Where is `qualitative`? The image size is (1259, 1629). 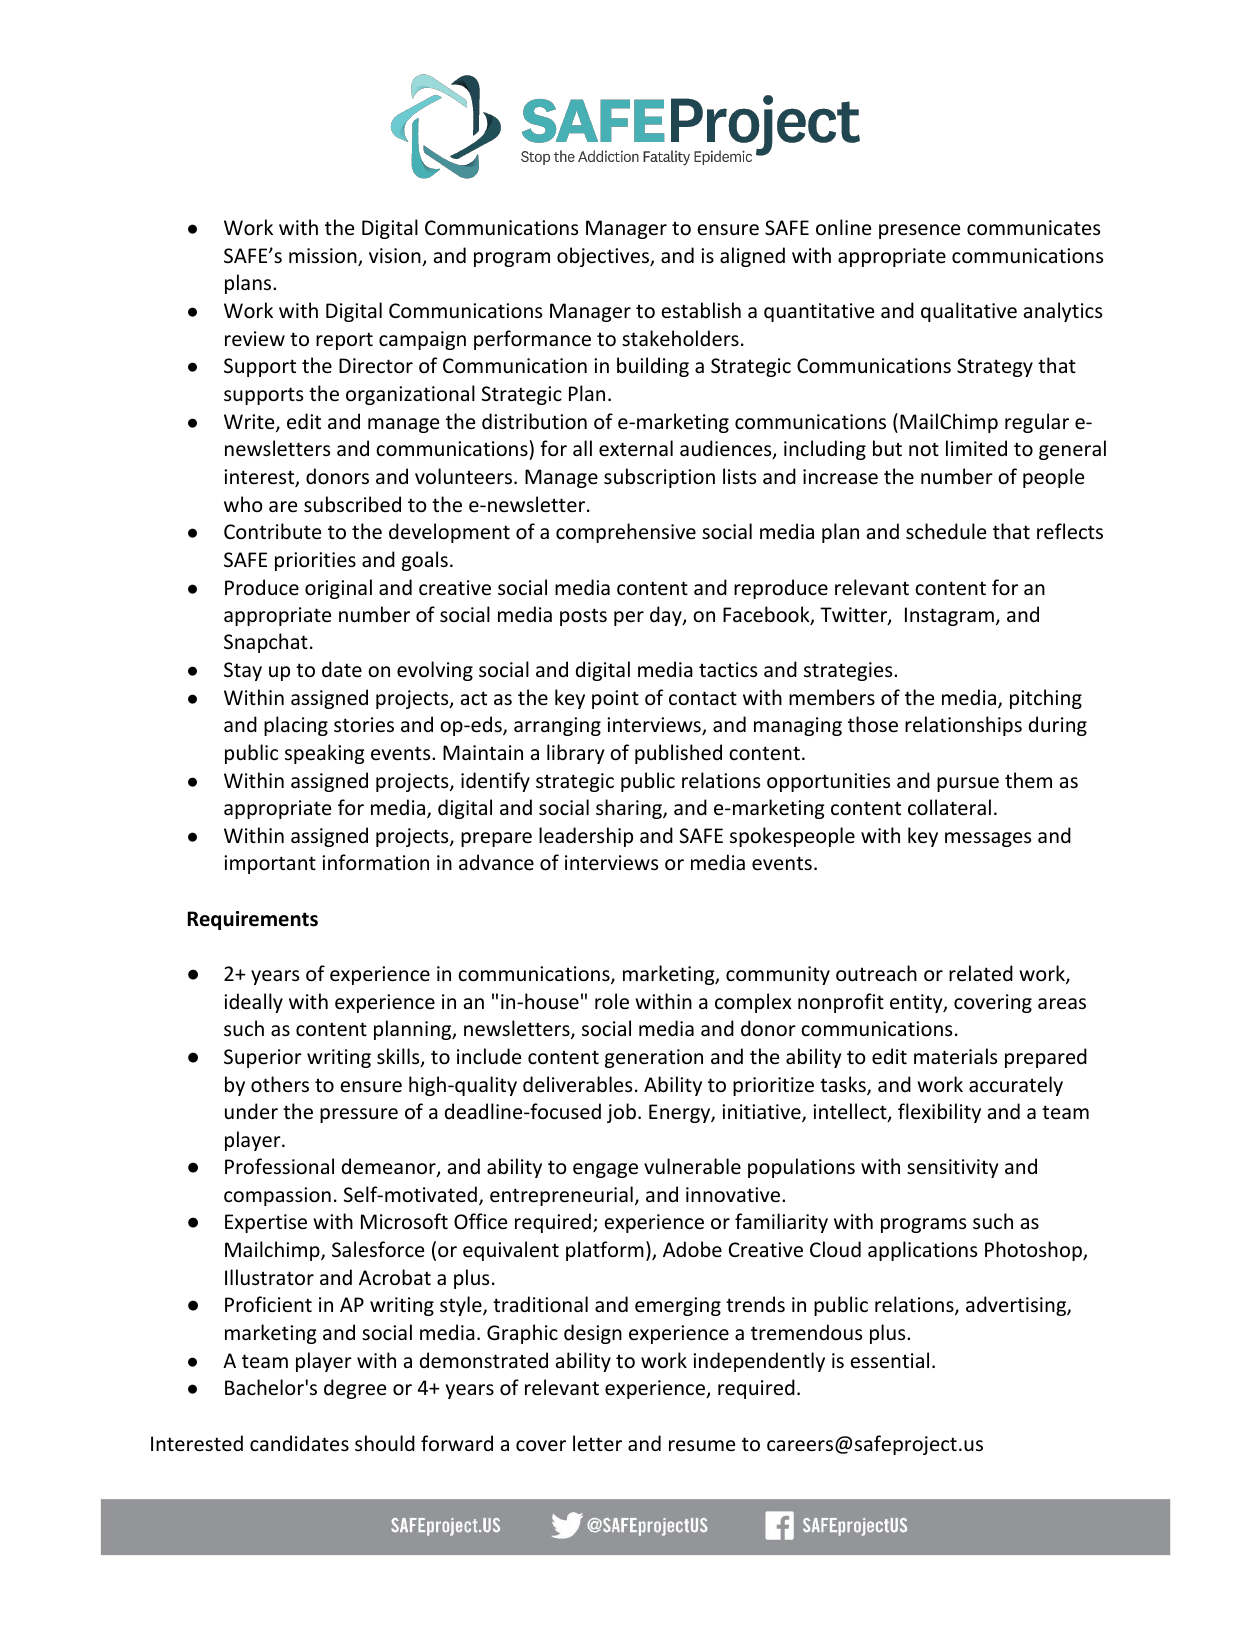
qualitative is located at coordinates (969, 312).
